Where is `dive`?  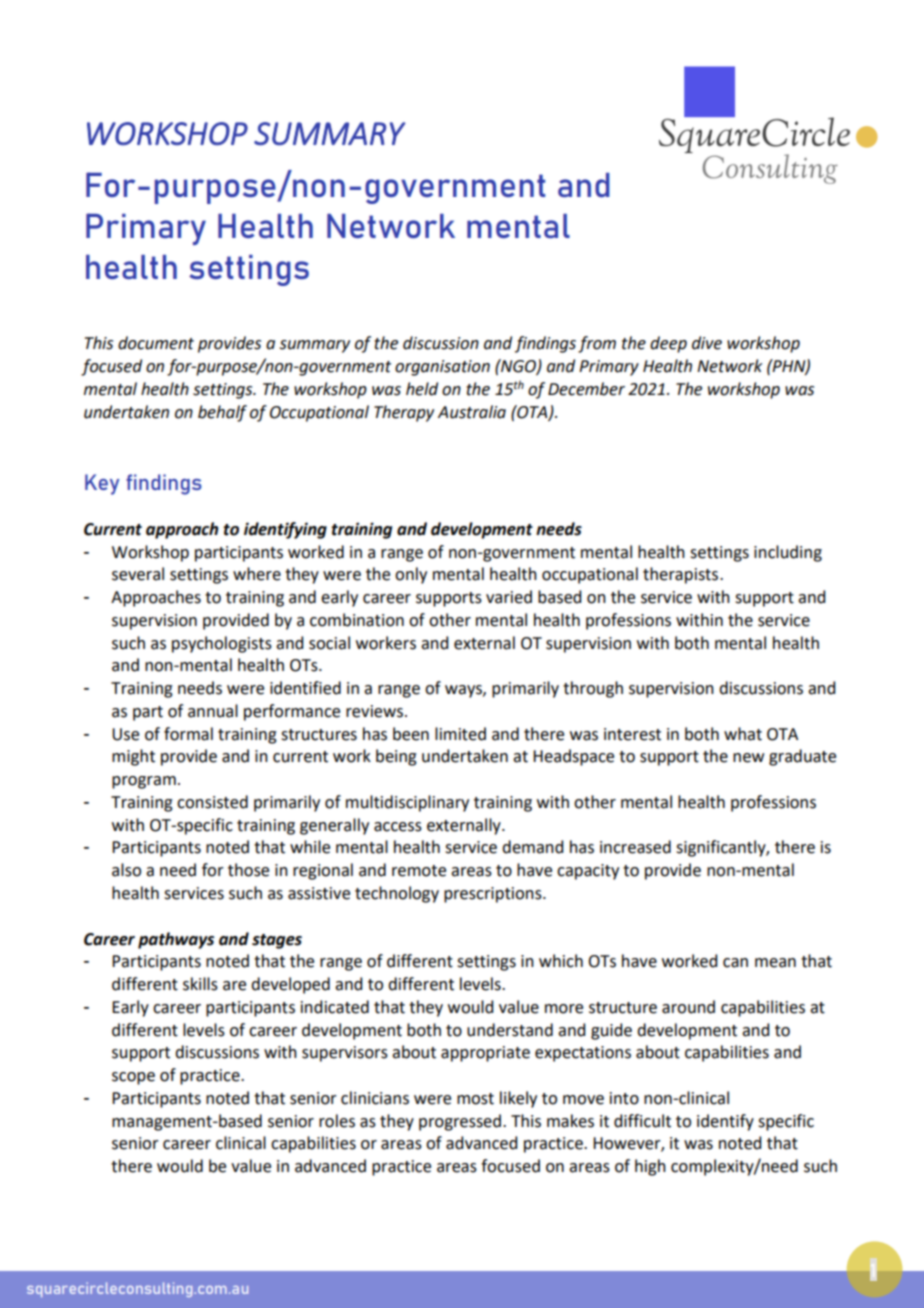
dive is located at coordinates (707, 343).
